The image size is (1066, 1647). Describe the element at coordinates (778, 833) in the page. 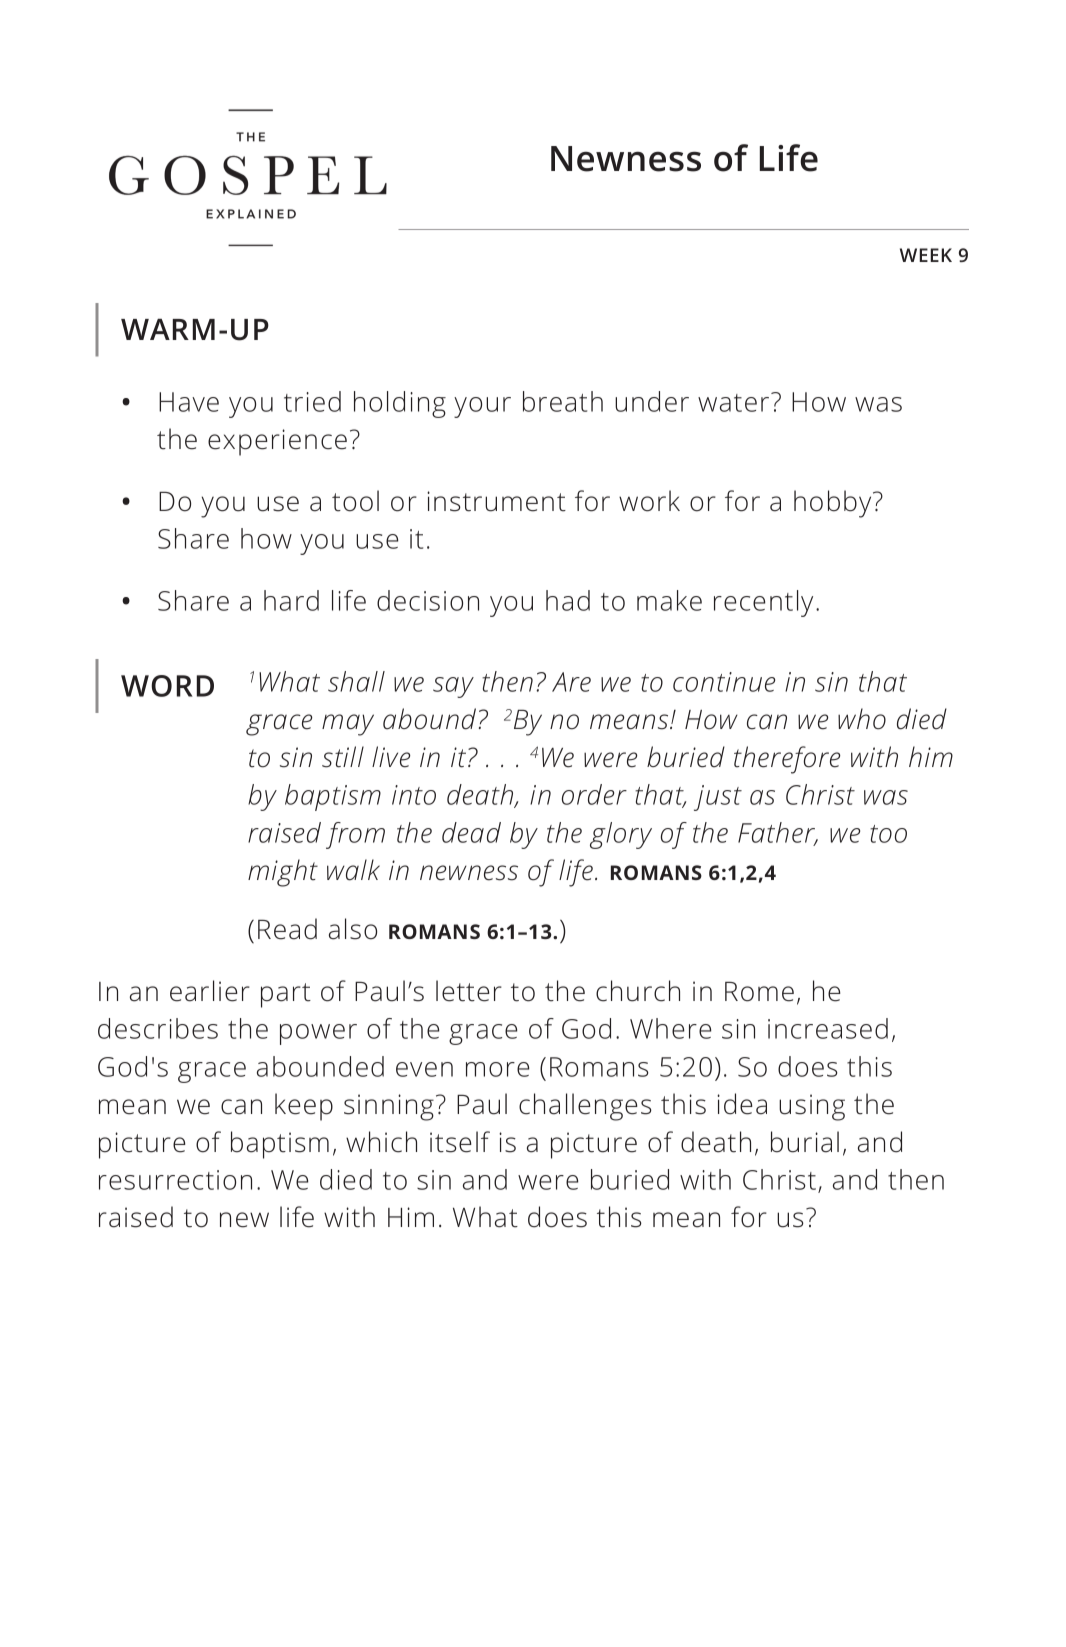

I see `Father` at that location.
